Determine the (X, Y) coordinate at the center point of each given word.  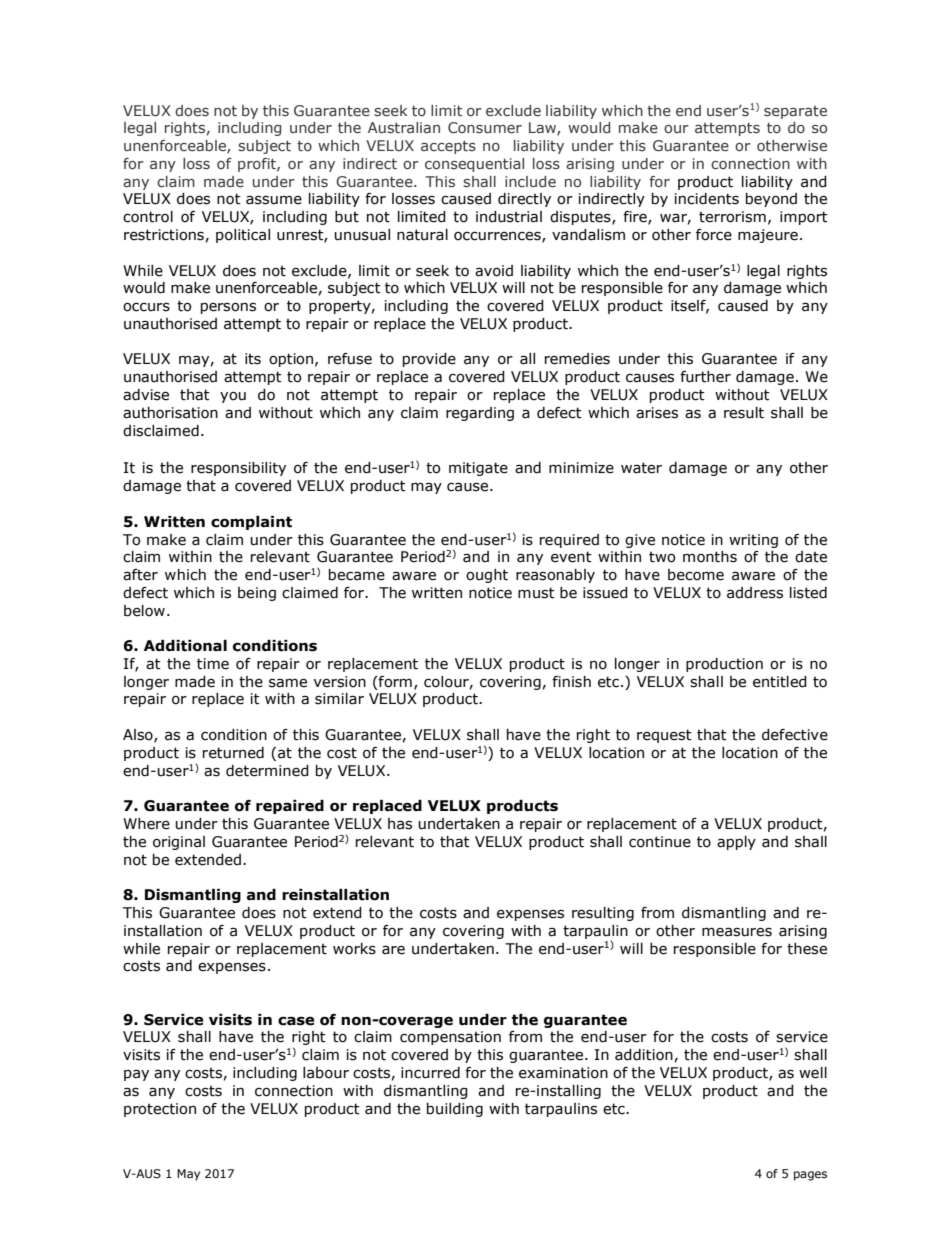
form (394, 682)
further (705, 377)
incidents (707, 199)
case (296, 1021)
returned (233, 753)
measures (737, 932)
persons (228, 308)
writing (753, 541)
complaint (251, 523)
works (354, 949)
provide (429, 360)
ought (487, 576)
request (664, 736)
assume (274, 200)
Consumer (485, 128)
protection (160, 1110)
